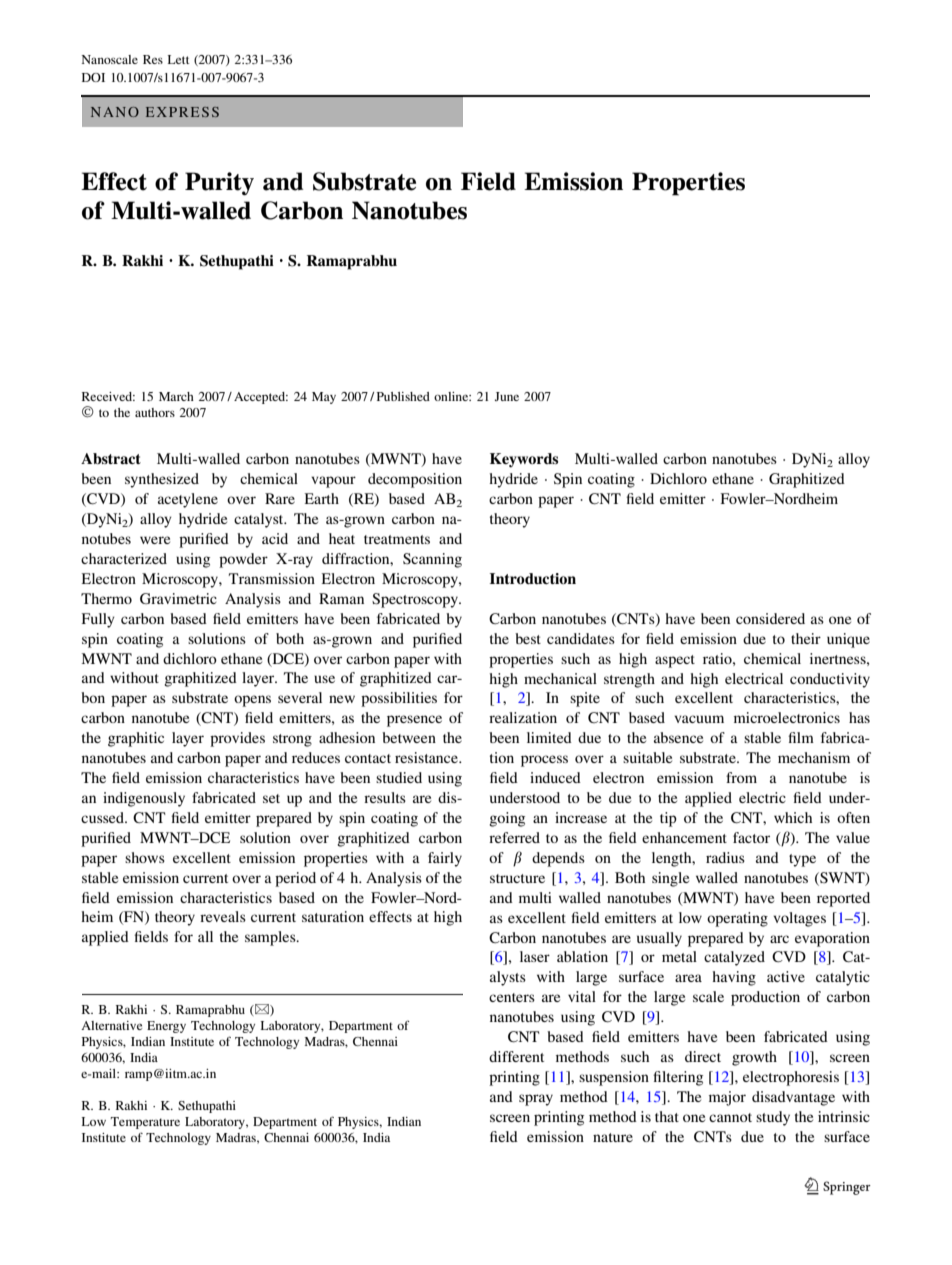 Image resolution: width=952 pixels, height=1265 pixels. What do you see at coordinates (524, 460) in the screenshot?
I see `Keywords` at bounding box center [524, 460].
